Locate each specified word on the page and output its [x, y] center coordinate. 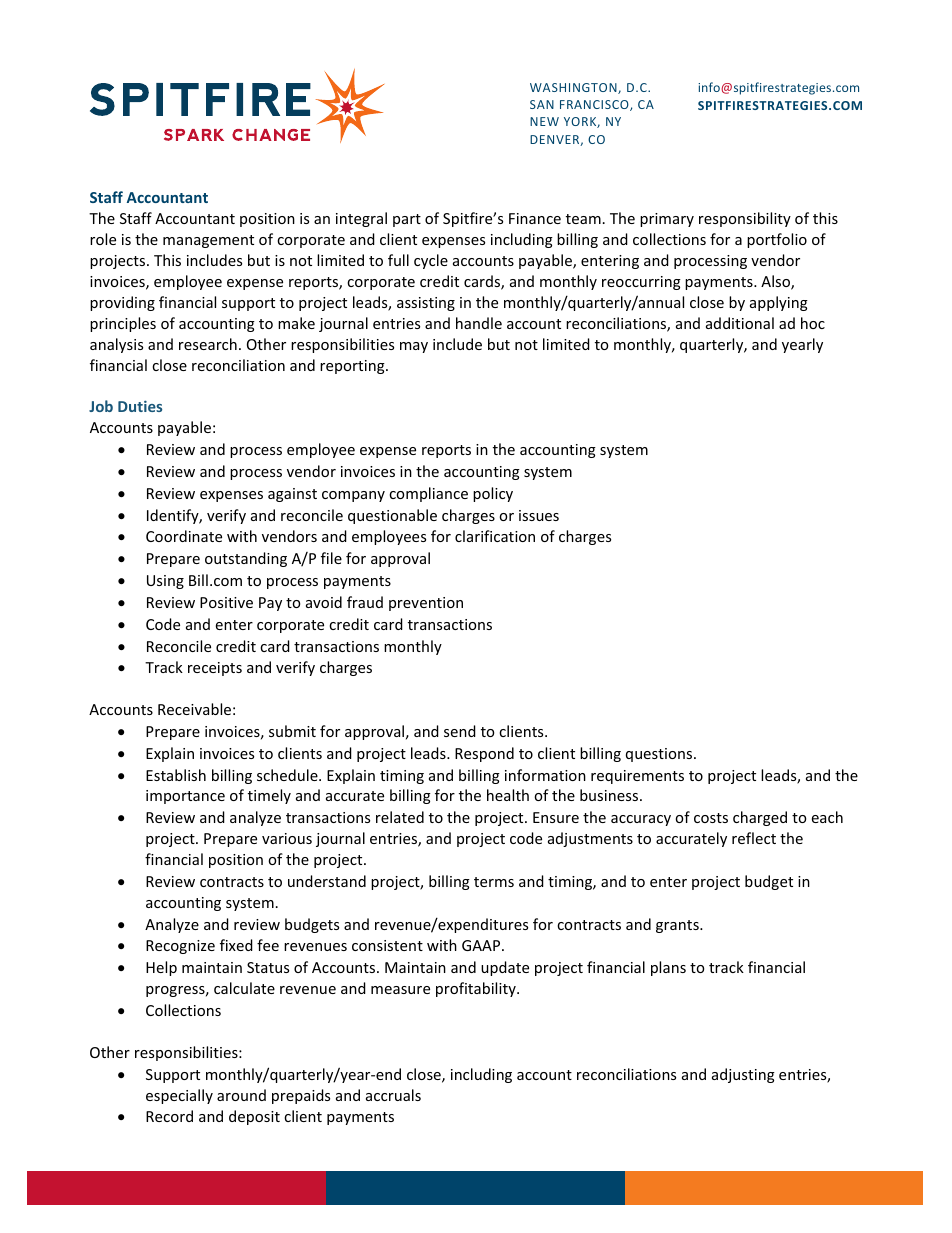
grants [678, 926]
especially [179, 1096]
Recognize [180, 947]
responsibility [745, 219]
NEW [544, 121]
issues [539, 515]
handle [479, 323]
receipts [215, 669]
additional [740, 323]
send [460, 731]
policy [493, 494]
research [208, 344]
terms [494, 882]
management [208, 241]
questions [660, 755]
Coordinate [184, 536]
